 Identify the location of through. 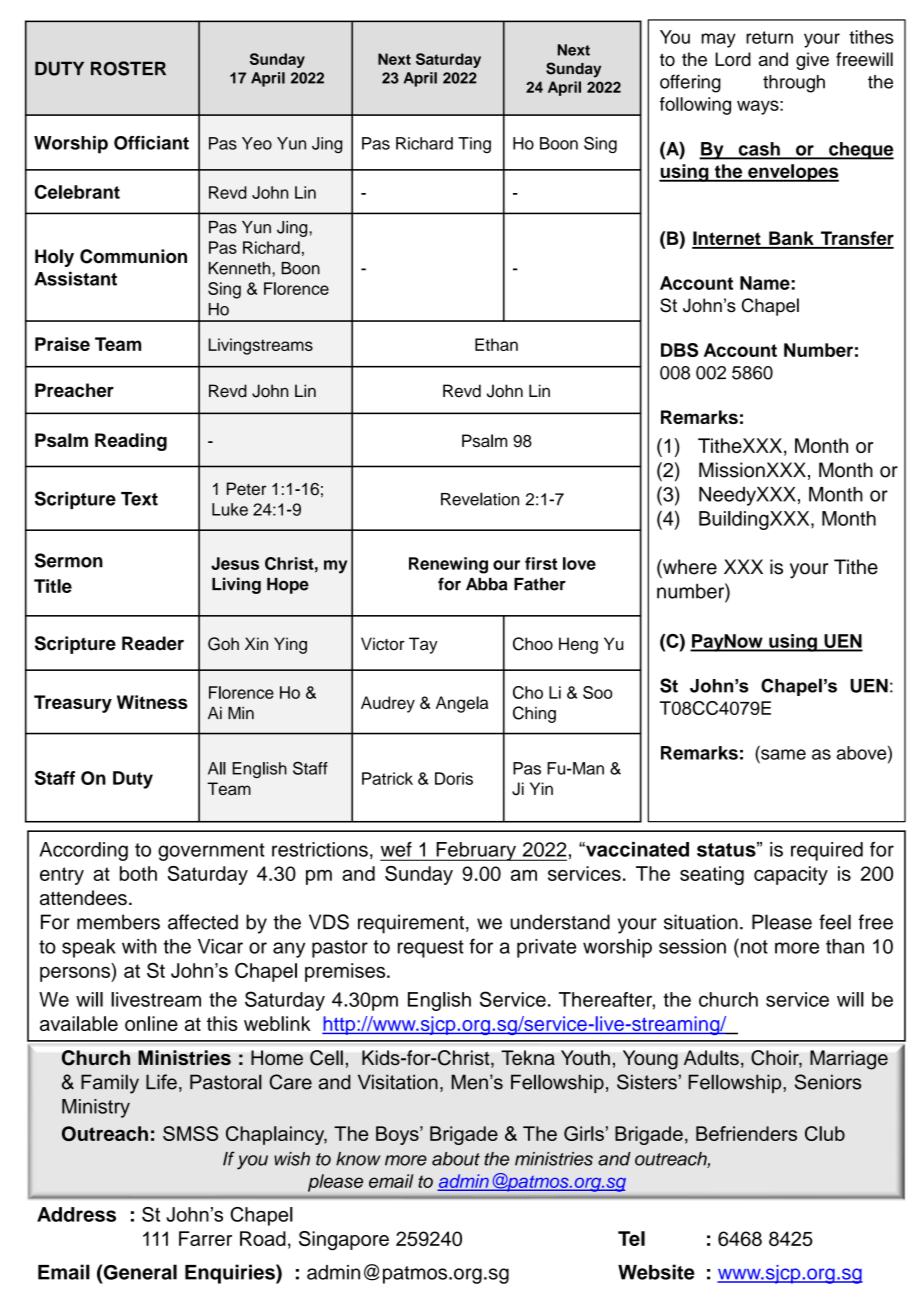
(794, 84).
